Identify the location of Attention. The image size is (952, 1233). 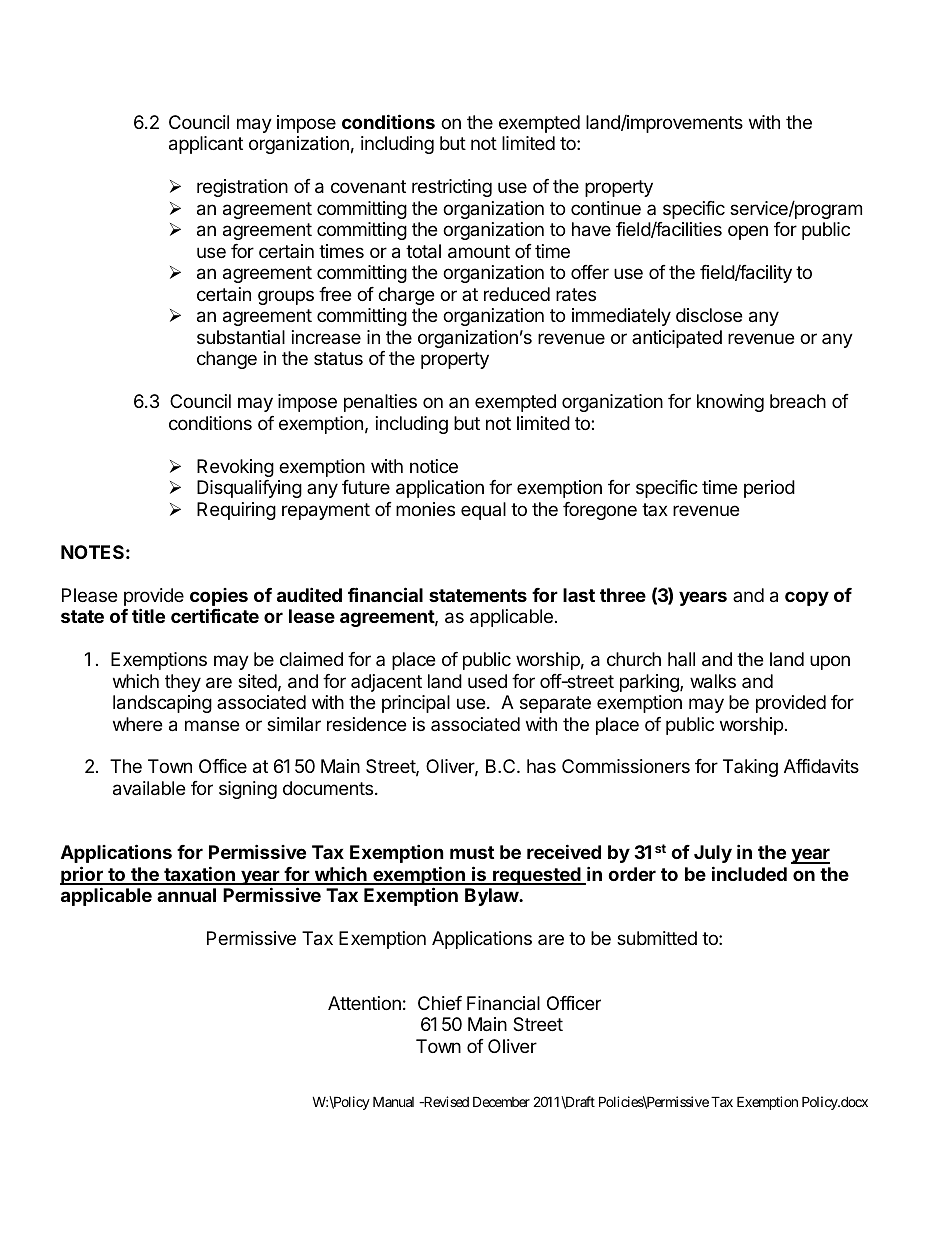
(364, 1003).
